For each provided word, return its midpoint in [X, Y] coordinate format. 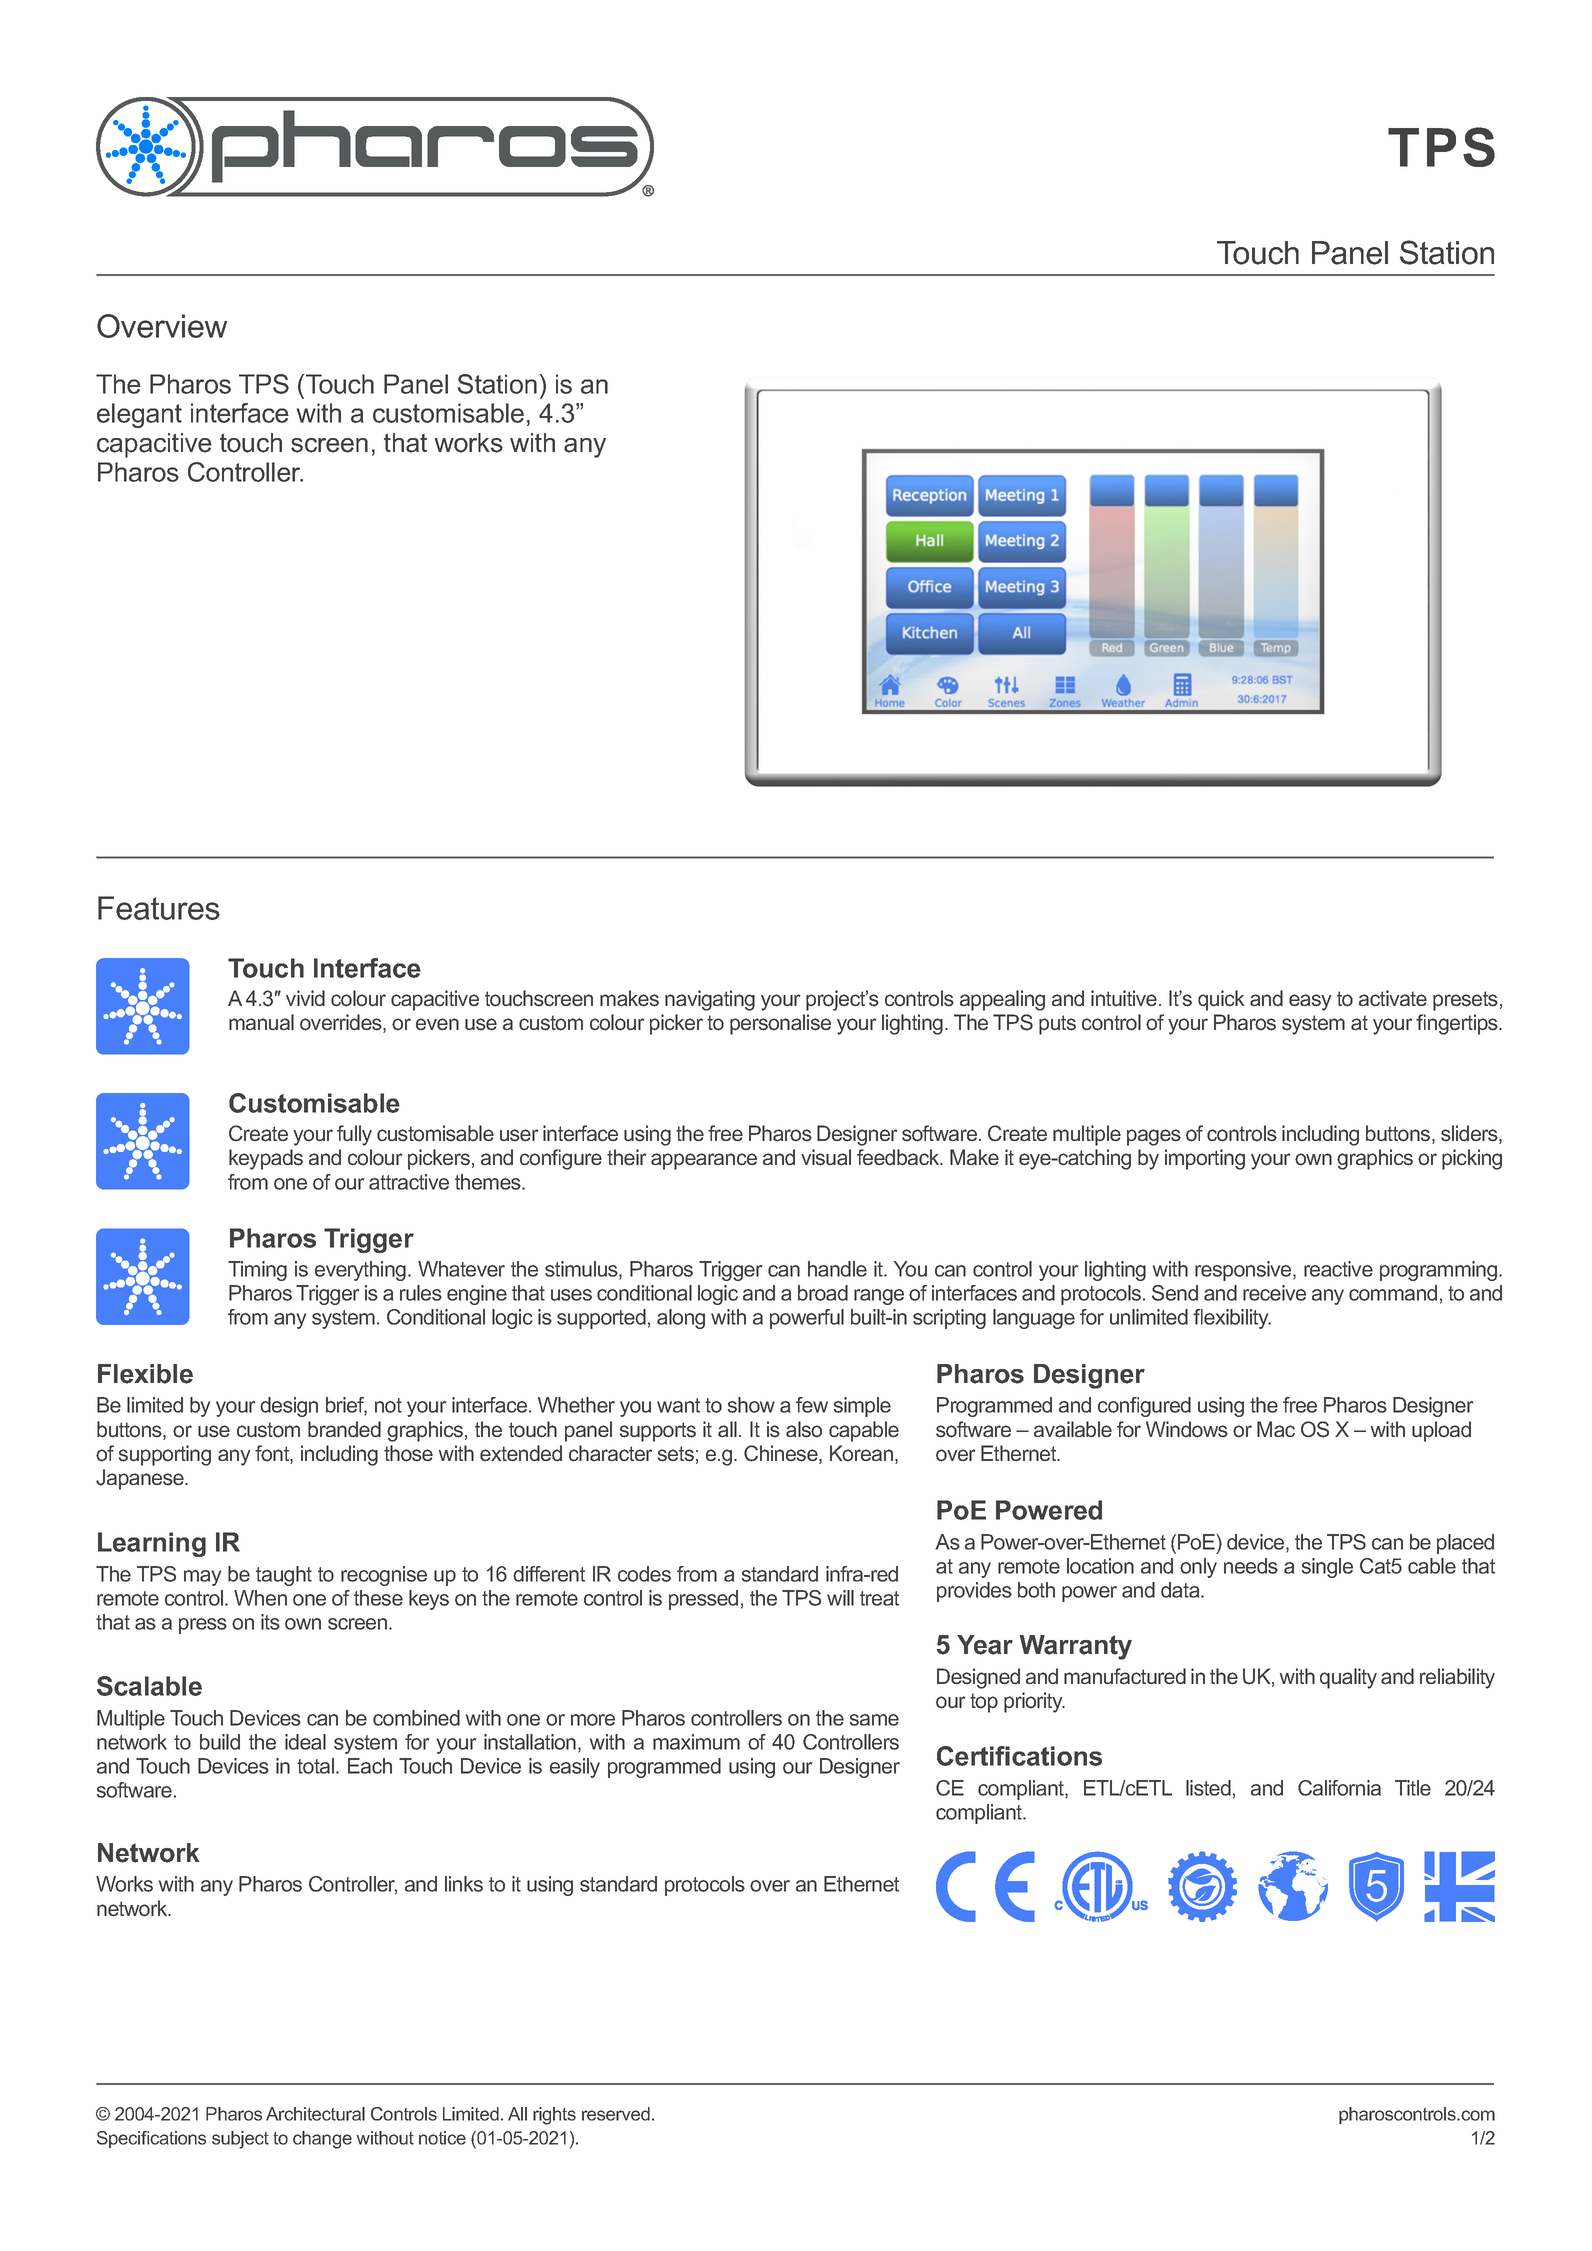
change [322, 2140]
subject [240, 2140]
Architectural [315, 2114]
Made [963, 1569]
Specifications [151, 2139]
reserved [616, 2114]
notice [442, 2138]
